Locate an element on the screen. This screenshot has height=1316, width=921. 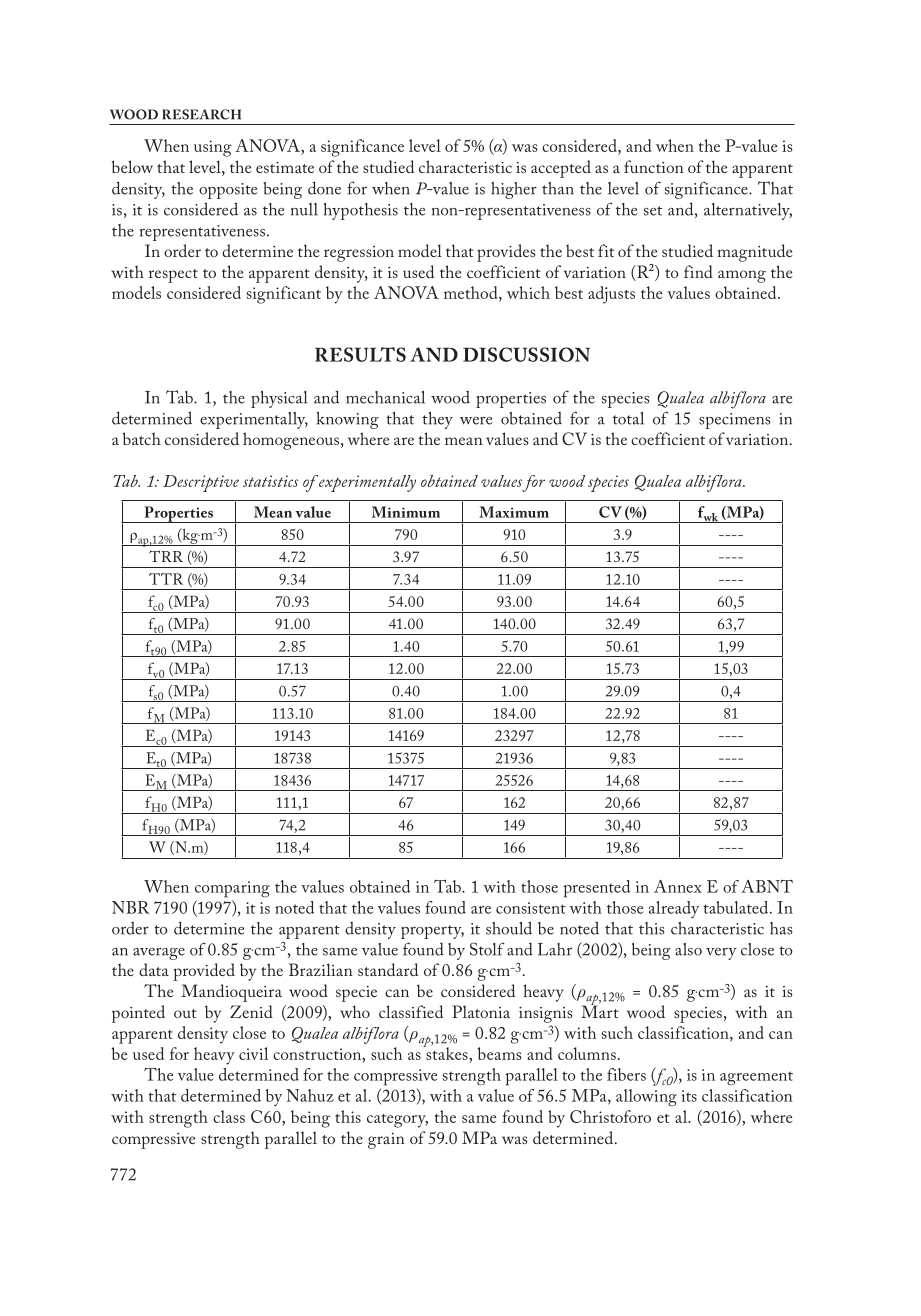
specimens is located at coordinates (734, 421).
